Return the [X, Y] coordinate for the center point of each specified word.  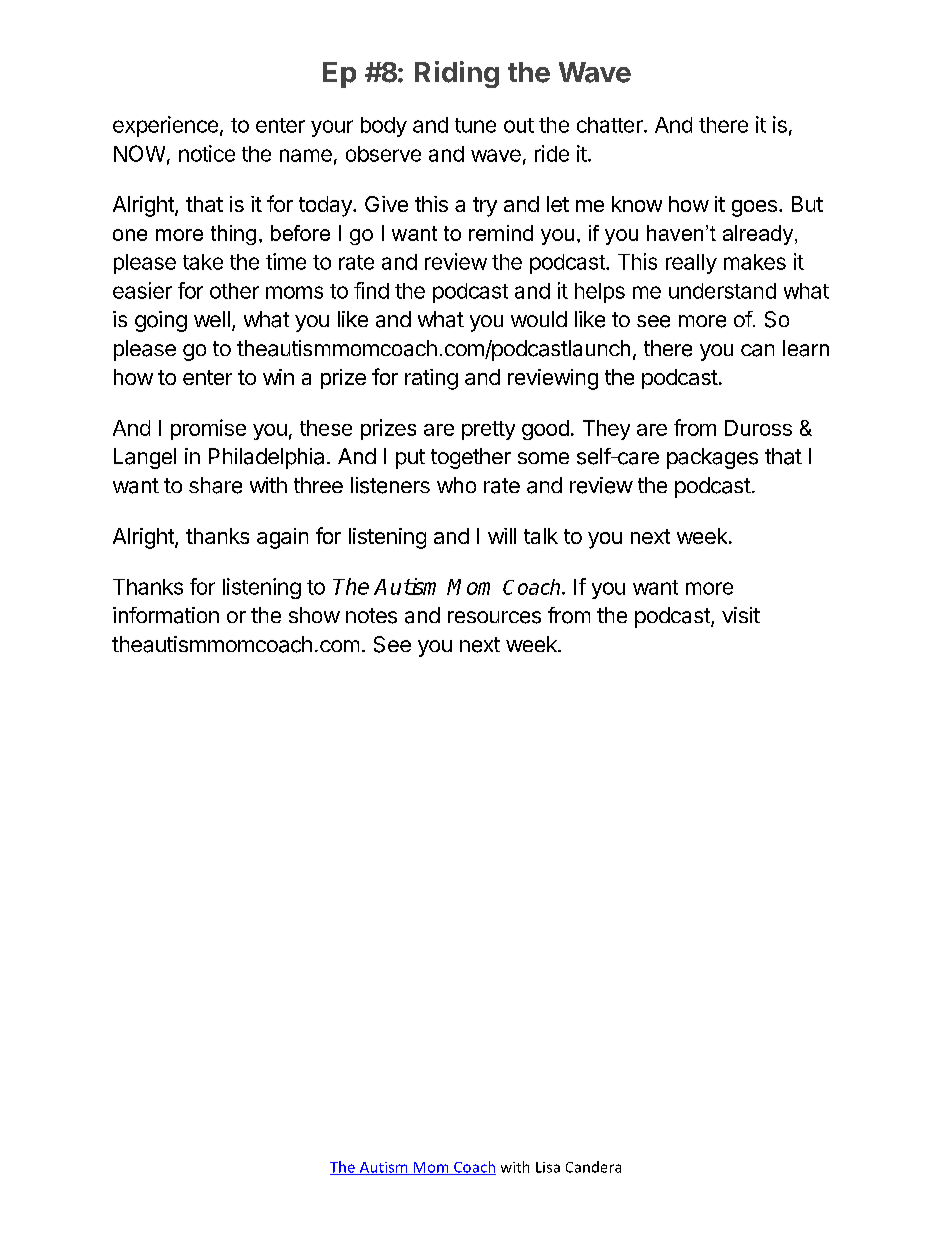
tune [475, 125]
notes [371, 616]
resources [494, 617]
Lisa [548, 1167]
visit [741, 615]
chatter [611, 125]
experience [165, 126]
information [166, 615]
